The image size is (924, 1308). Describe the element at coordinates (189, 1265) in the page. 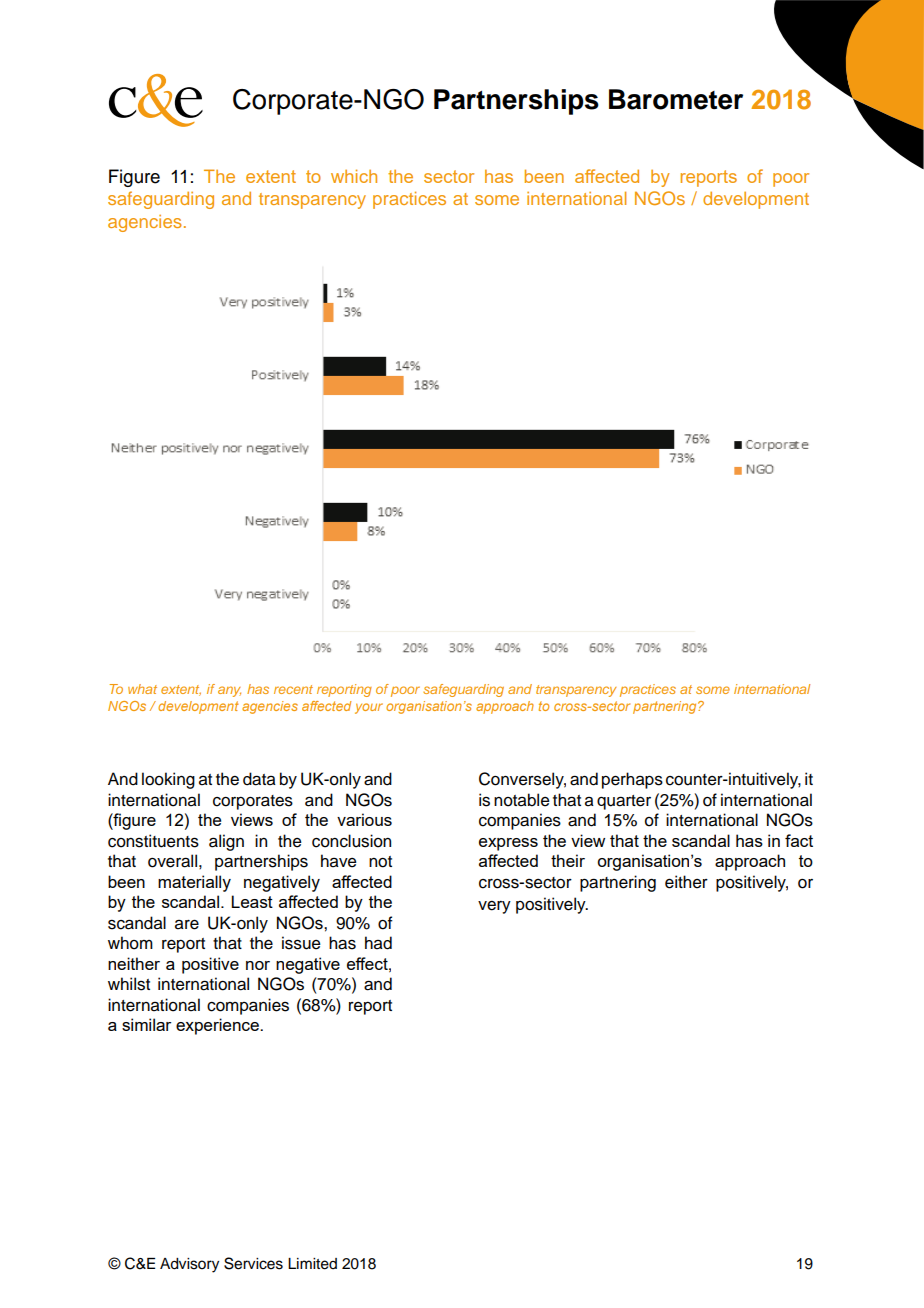

I see `Advisory` at that location.
